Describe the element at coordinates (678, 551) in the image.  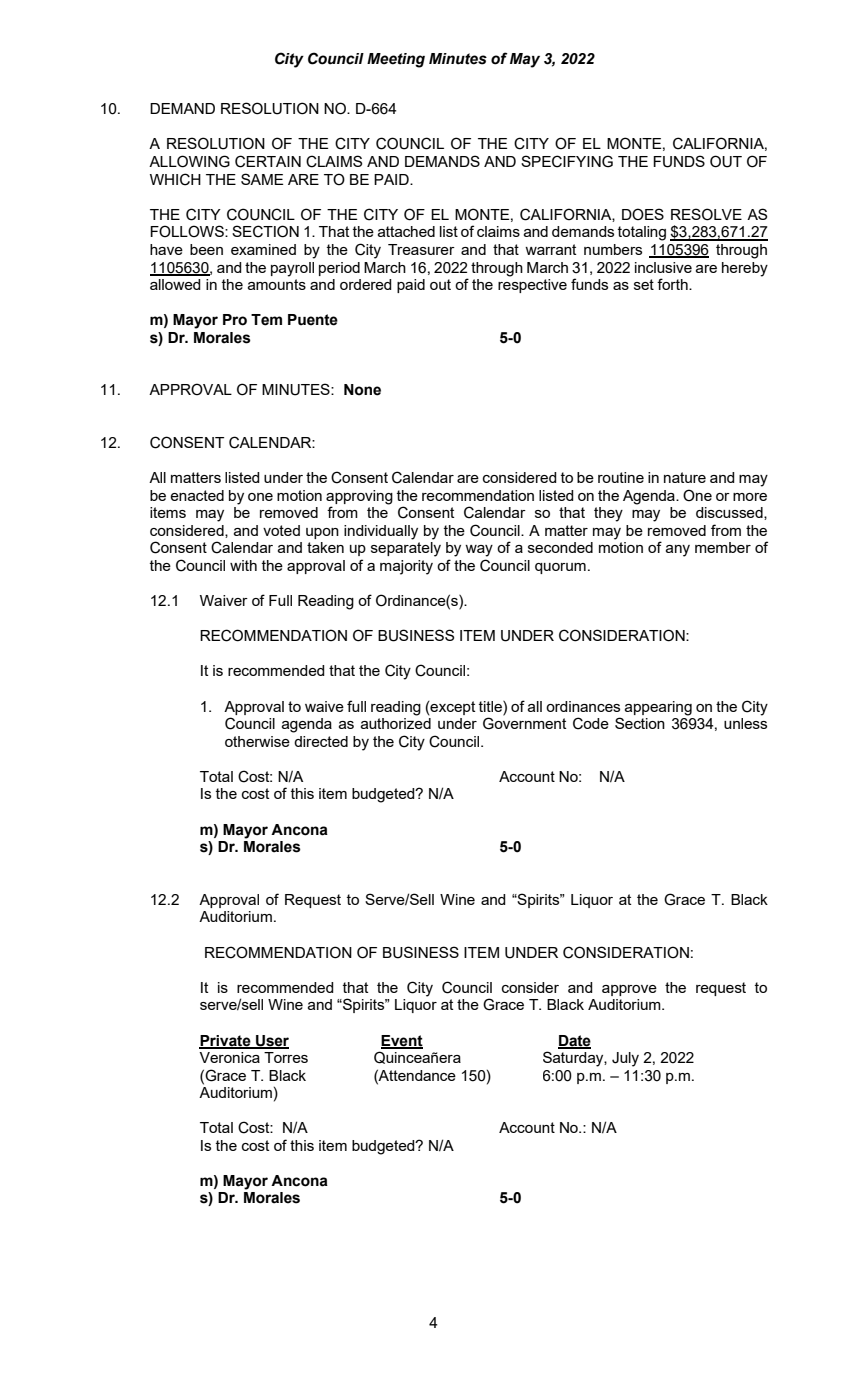
I see `any` at that location.
